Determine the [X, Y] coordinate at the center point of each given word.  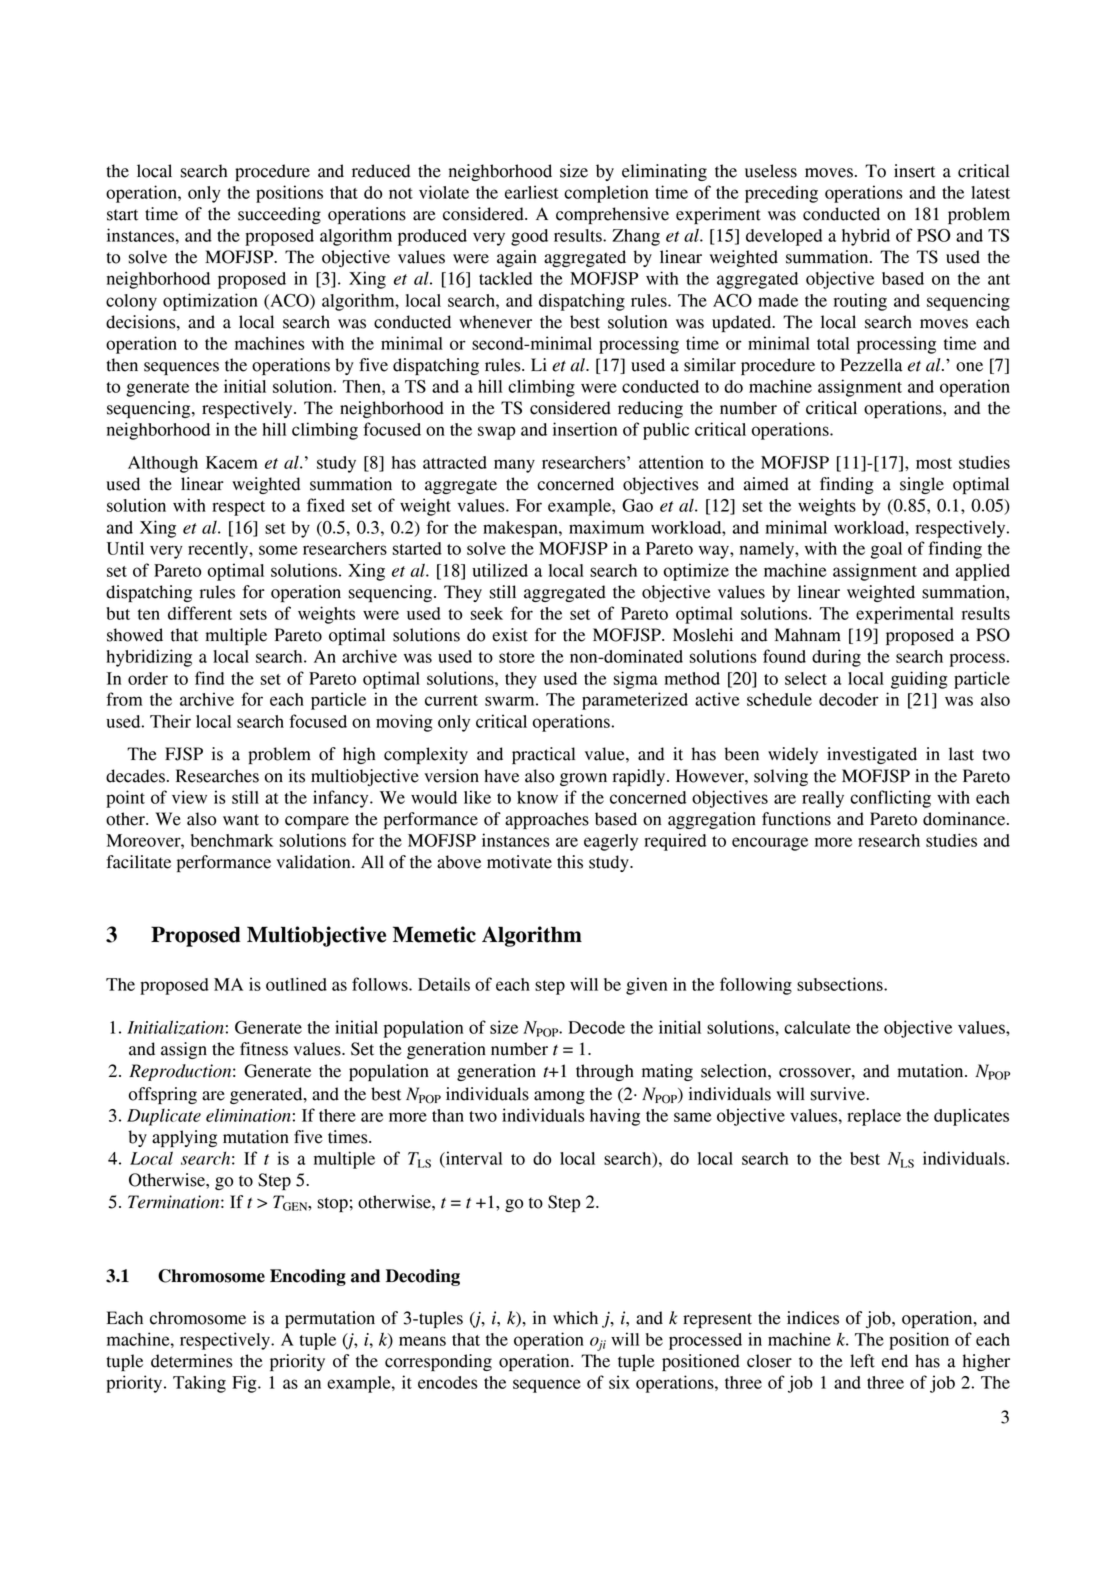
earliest [532, 192]
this [570, 862]
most [934, 463]
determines [191, 1361]
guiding [919, 680]
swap [496, 433]
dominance [965, 819]
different [200, 613]
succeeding [279, 215]
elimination [248, 1115]
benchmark [232, 840]
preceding [781, 194]
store [517, 657]
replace [874, 1117]
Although [163, 464]
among [559, 1097]
